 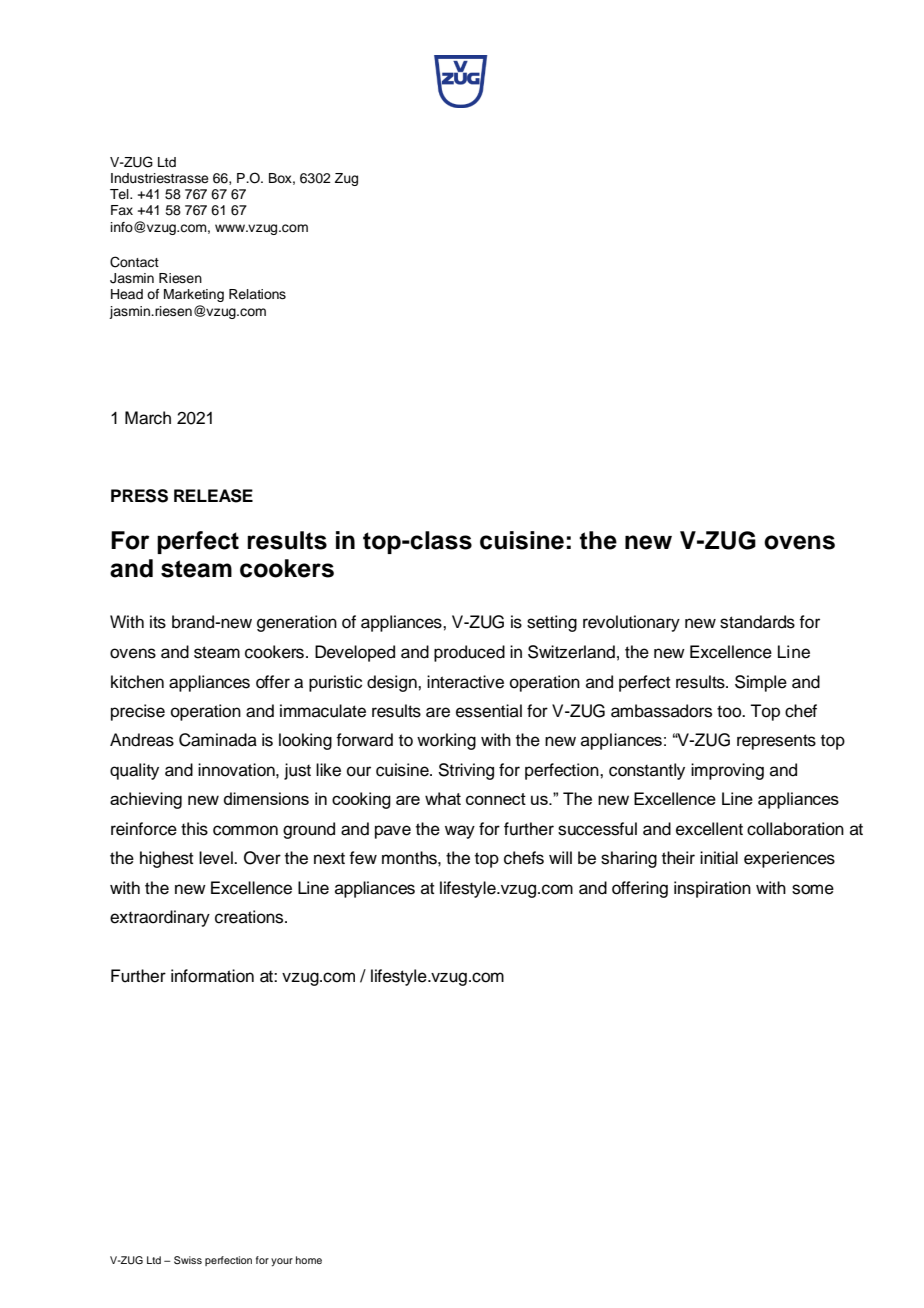 I want to click on will, so click(x=560, y=857).
